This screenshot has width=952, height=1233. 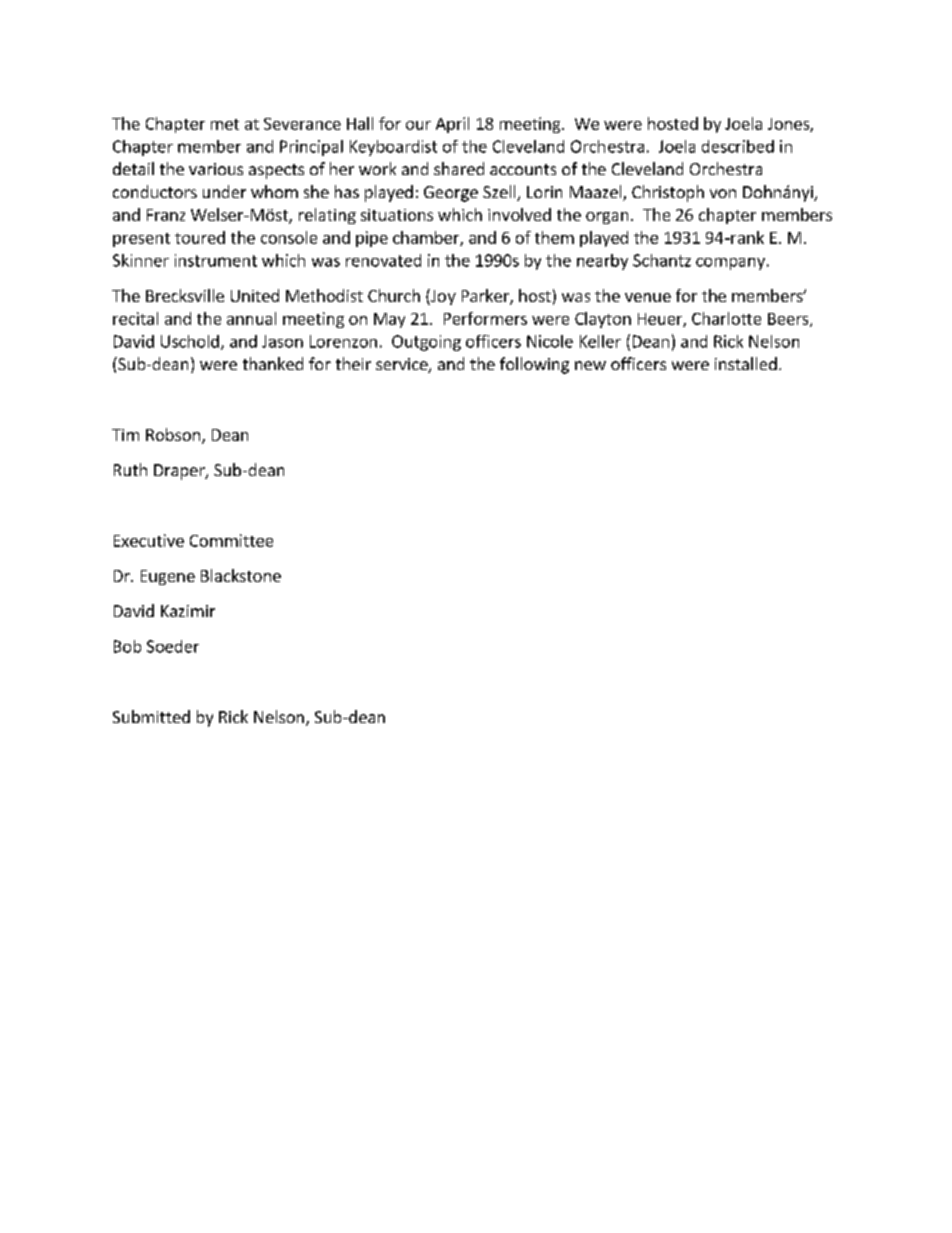 What do you see at coordinates (738, 146) in the screenshot?
I see `described` at bounding box center [738, 146].
